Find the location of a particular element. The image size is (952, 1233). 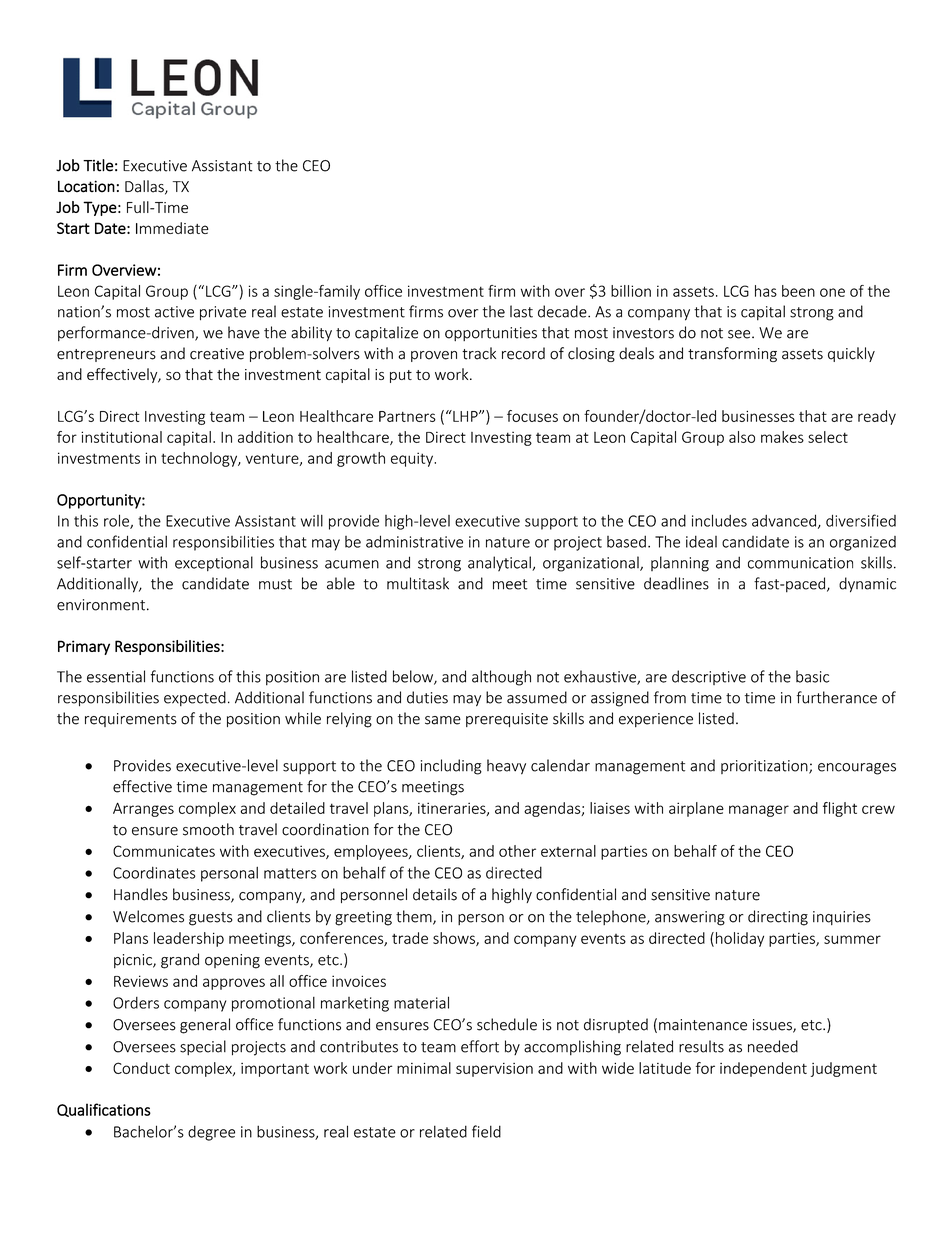

last is located at coordinates (521, 311).
